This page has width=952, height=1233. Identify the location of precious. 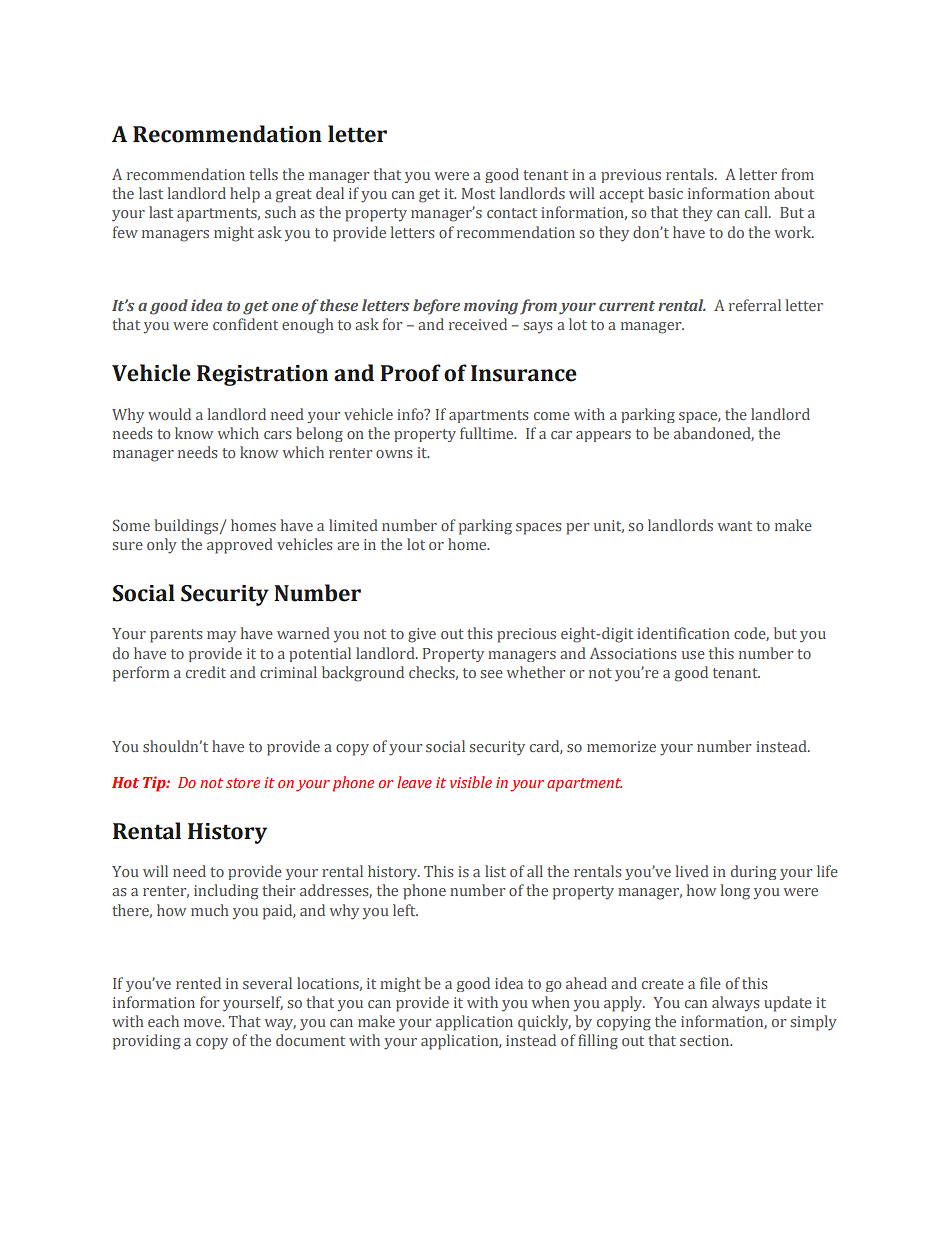
(526, 635).
